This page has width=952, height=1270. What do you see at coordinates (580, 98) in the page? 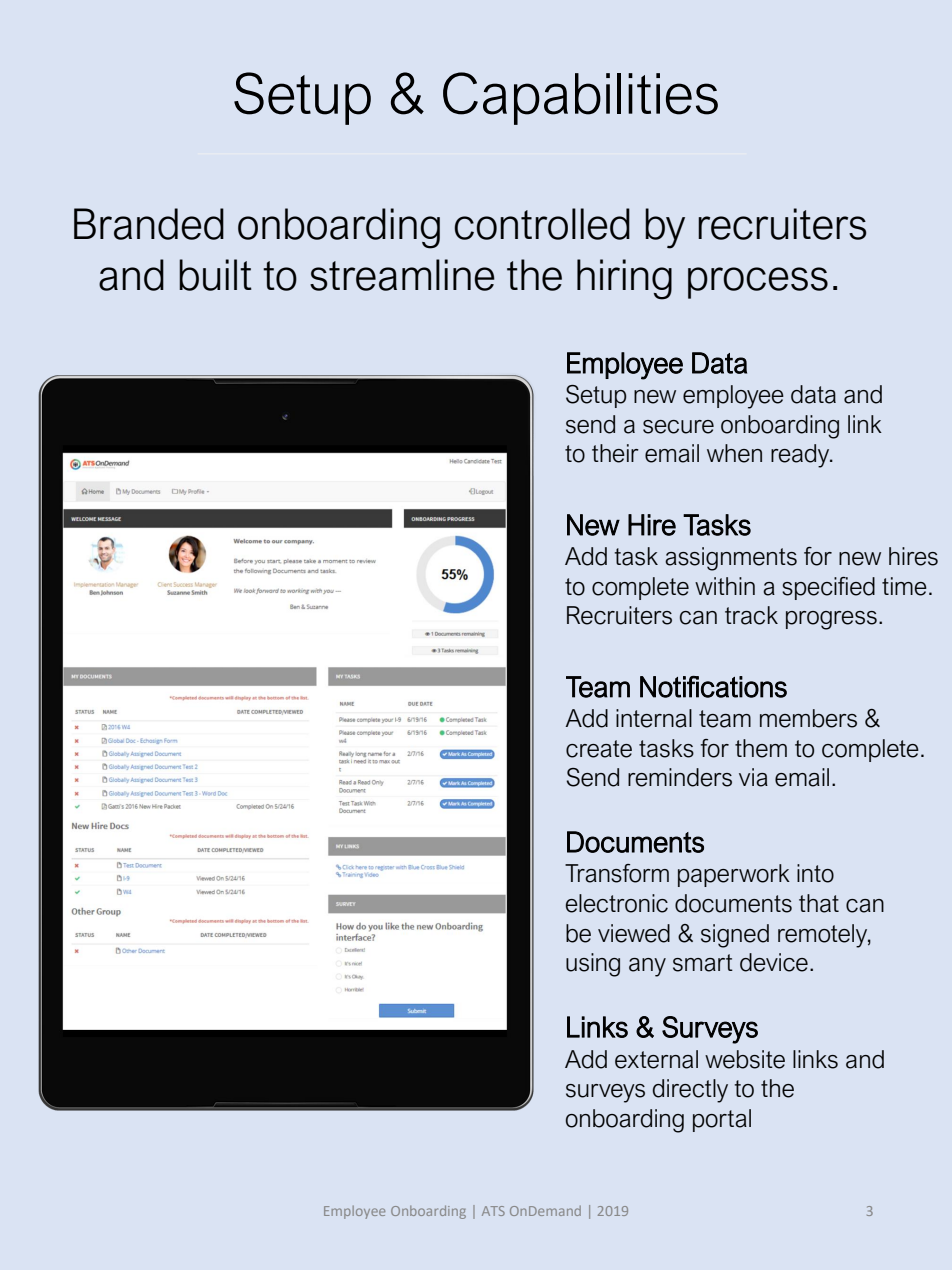
I see `Capabilities` at bounding box center [580, 98].
